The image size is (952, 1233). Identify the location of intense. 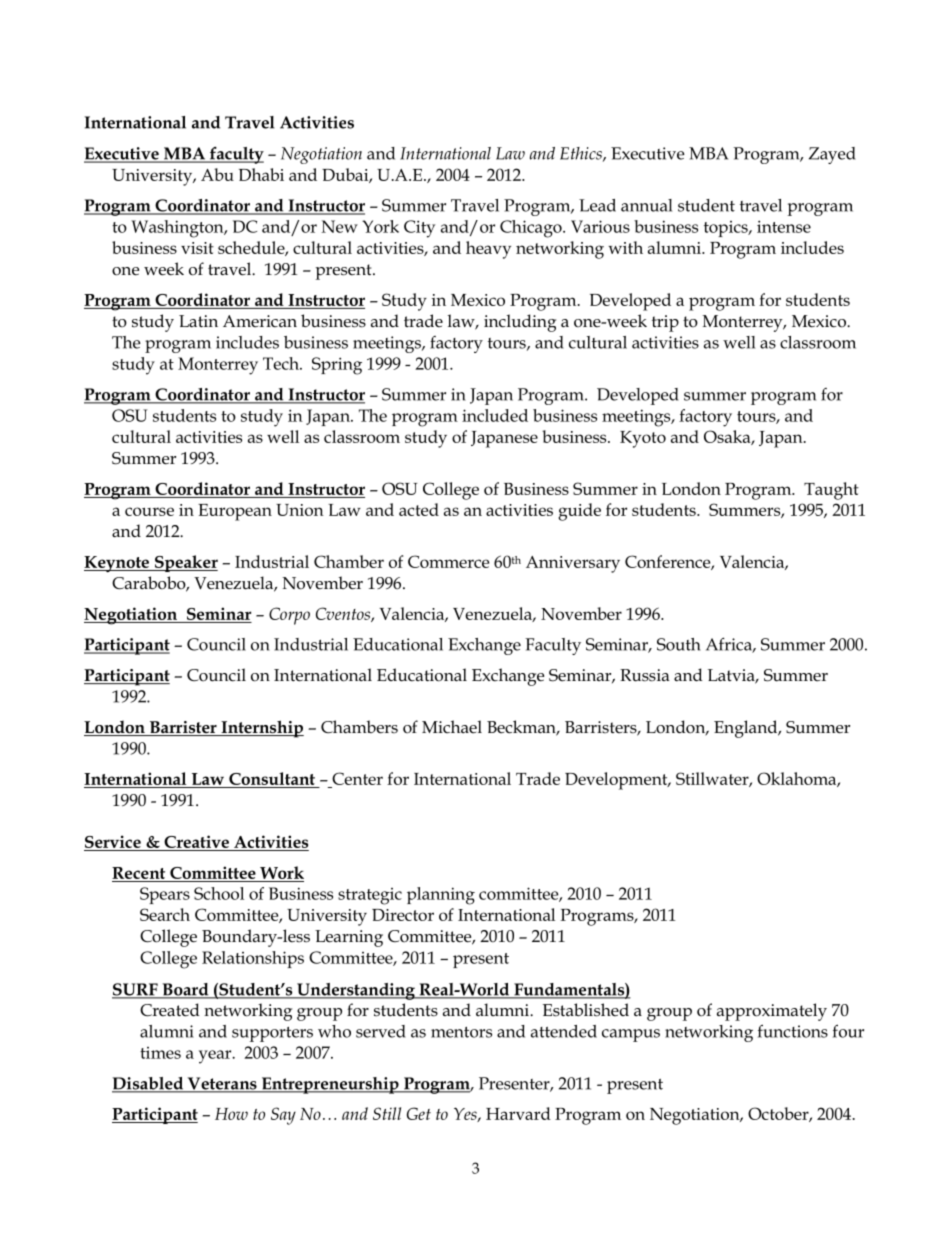
(784, 226).
